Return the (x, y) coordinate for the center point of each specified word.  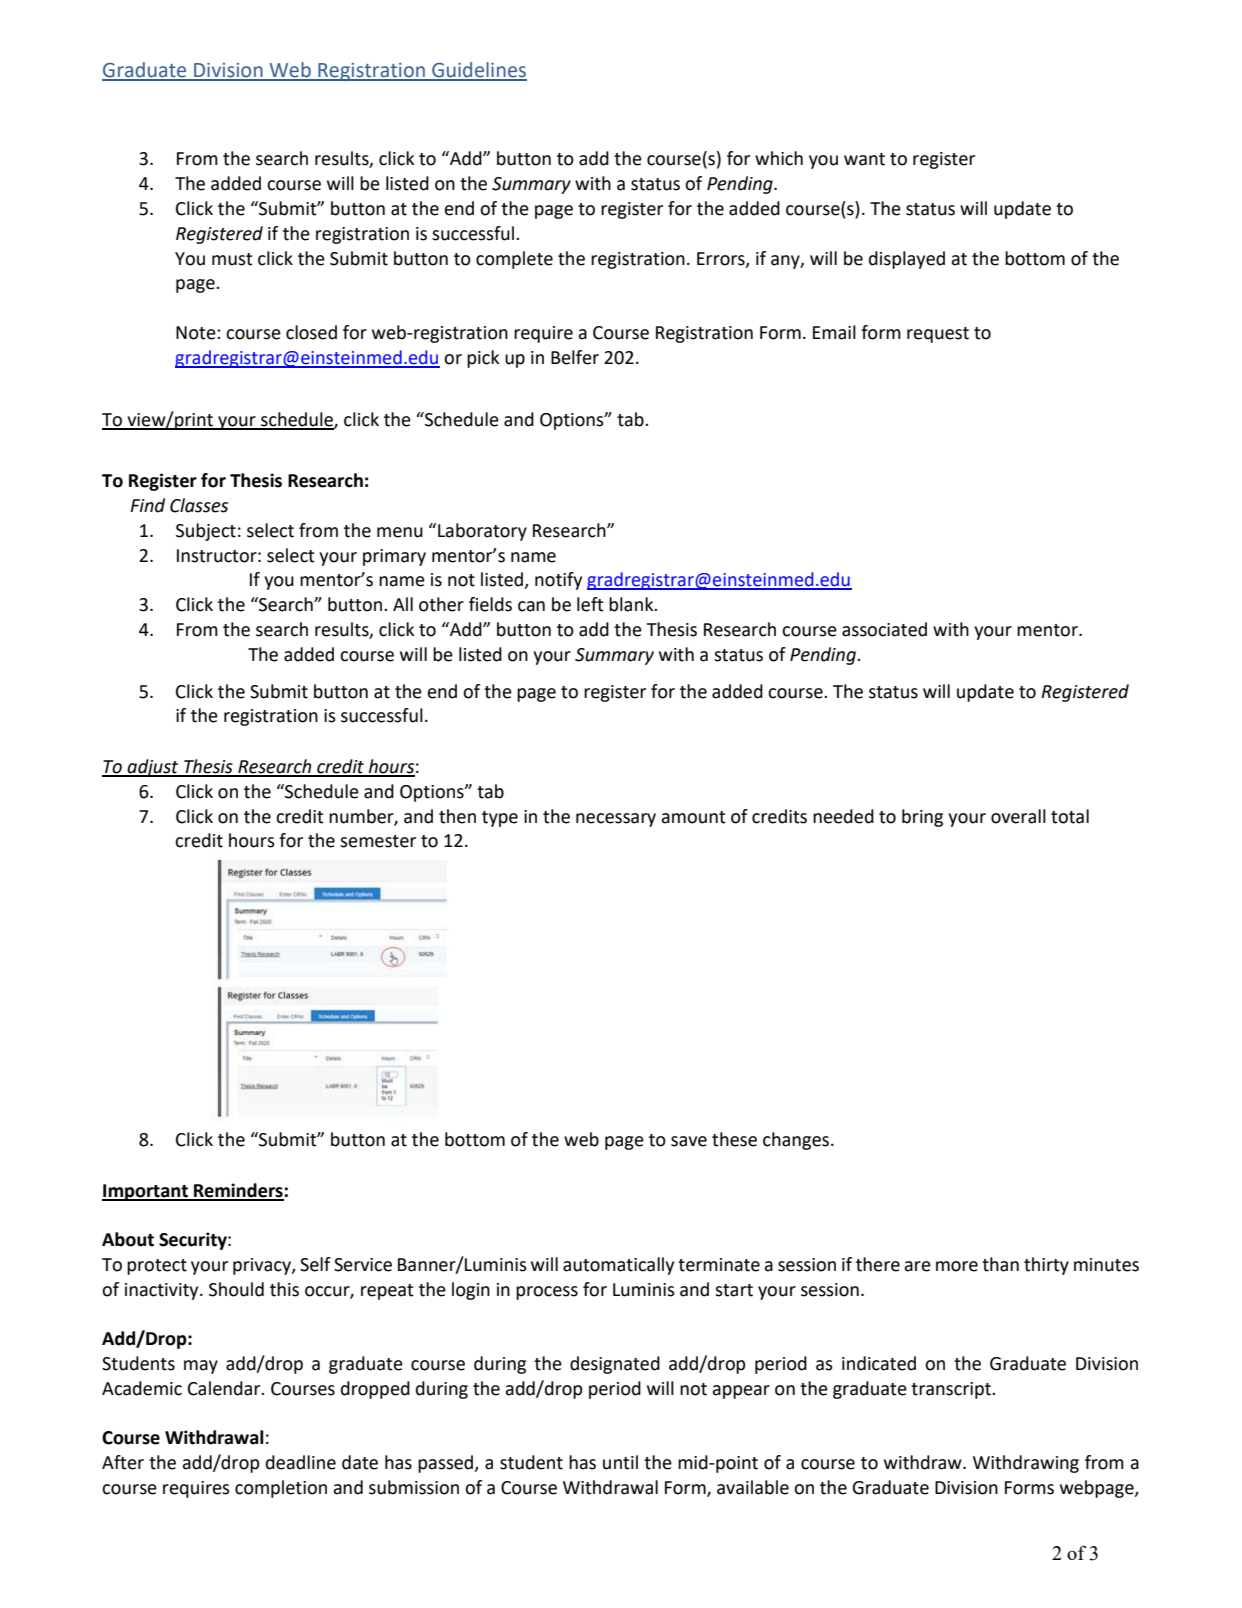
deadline (301, 1462)
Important (146, 1192)
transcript (952, 1390)
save (689, 1141)
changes (796, 1141)
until (620, 1462)
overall (1018, 816)
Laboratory (482, 532)
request (938, 335)
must (232, 259)
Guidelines (478, 71)
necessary (616, 820)
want (864, 159)
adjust (153, 768)
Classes (199, 505)
